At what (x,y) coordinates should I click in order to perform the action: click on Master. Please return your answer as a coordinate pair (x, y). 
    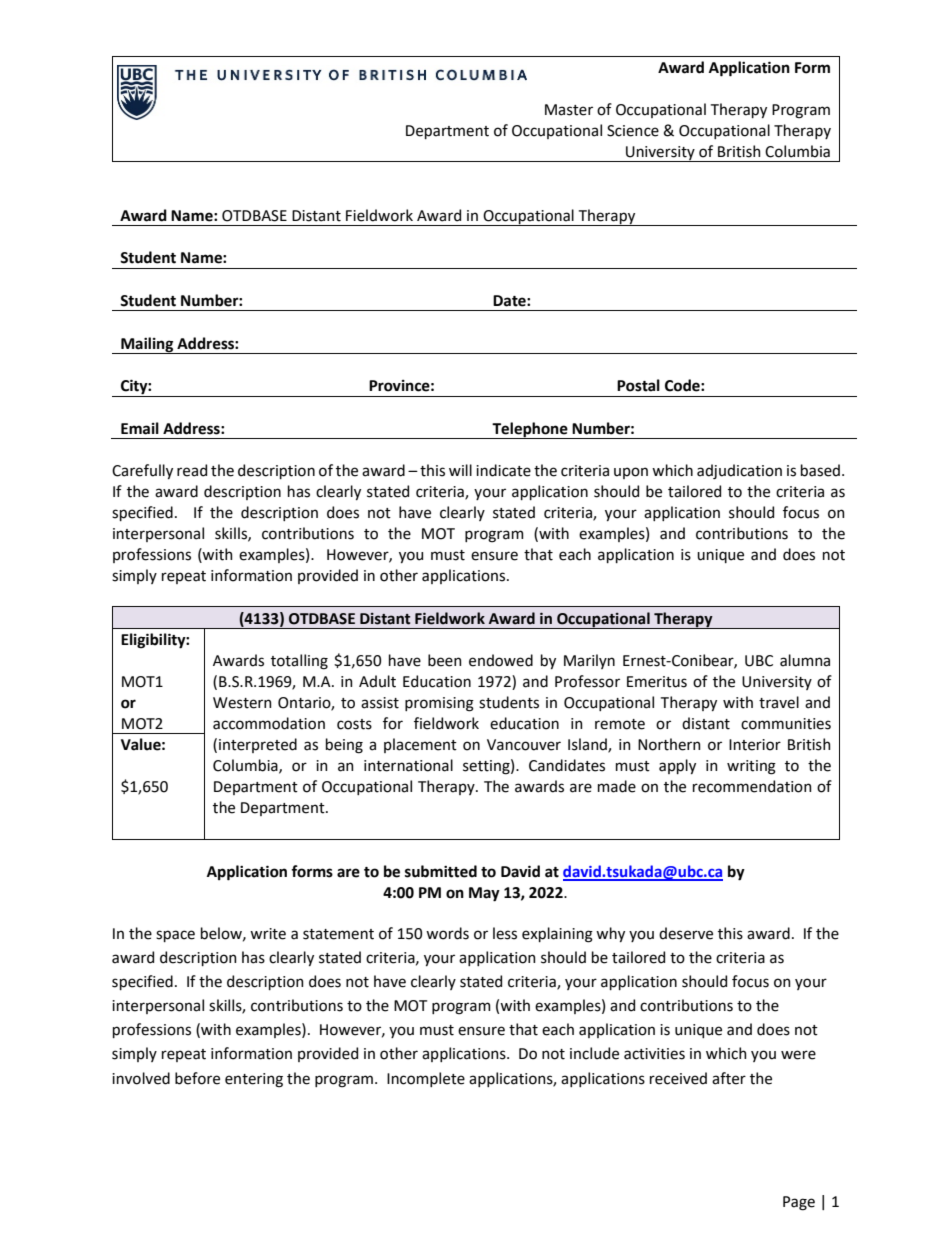
    Looking at the image, I should click on (569, 110).
